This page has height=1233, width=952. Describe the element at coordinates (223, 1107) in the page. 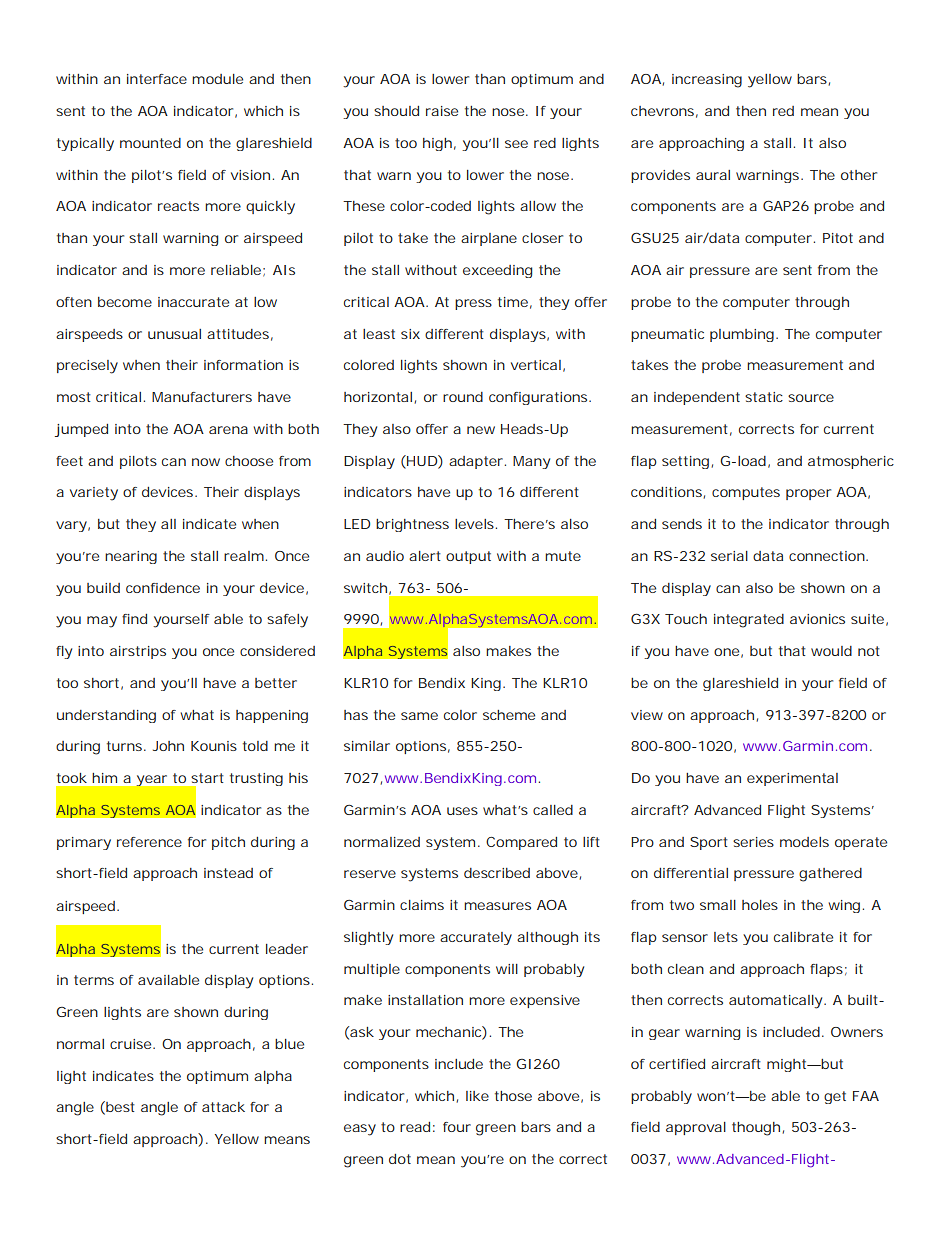

I see `attack` at that location.
